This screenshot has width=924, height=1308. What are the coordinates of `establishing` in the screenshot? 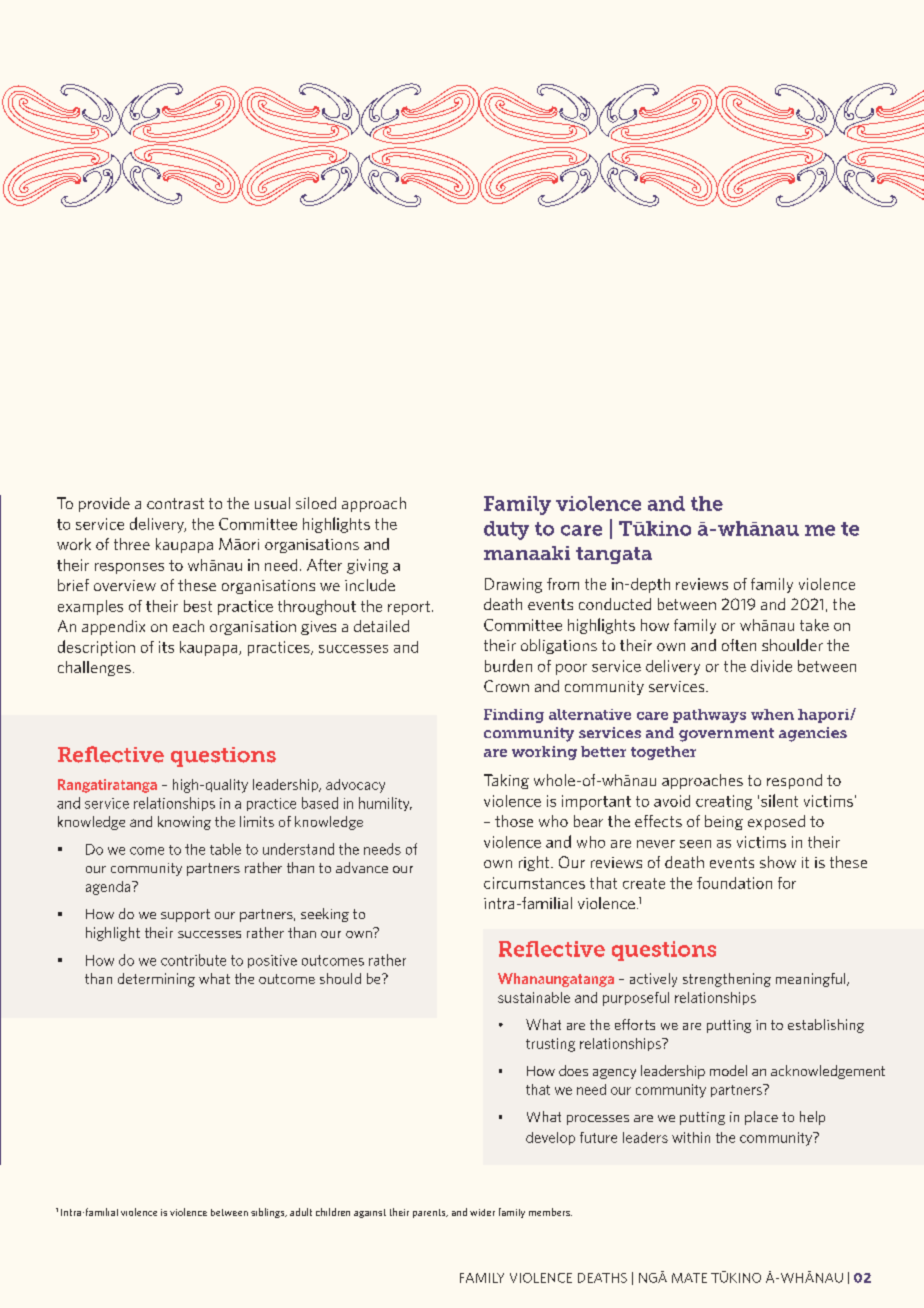 It's located at (826, 1026).
